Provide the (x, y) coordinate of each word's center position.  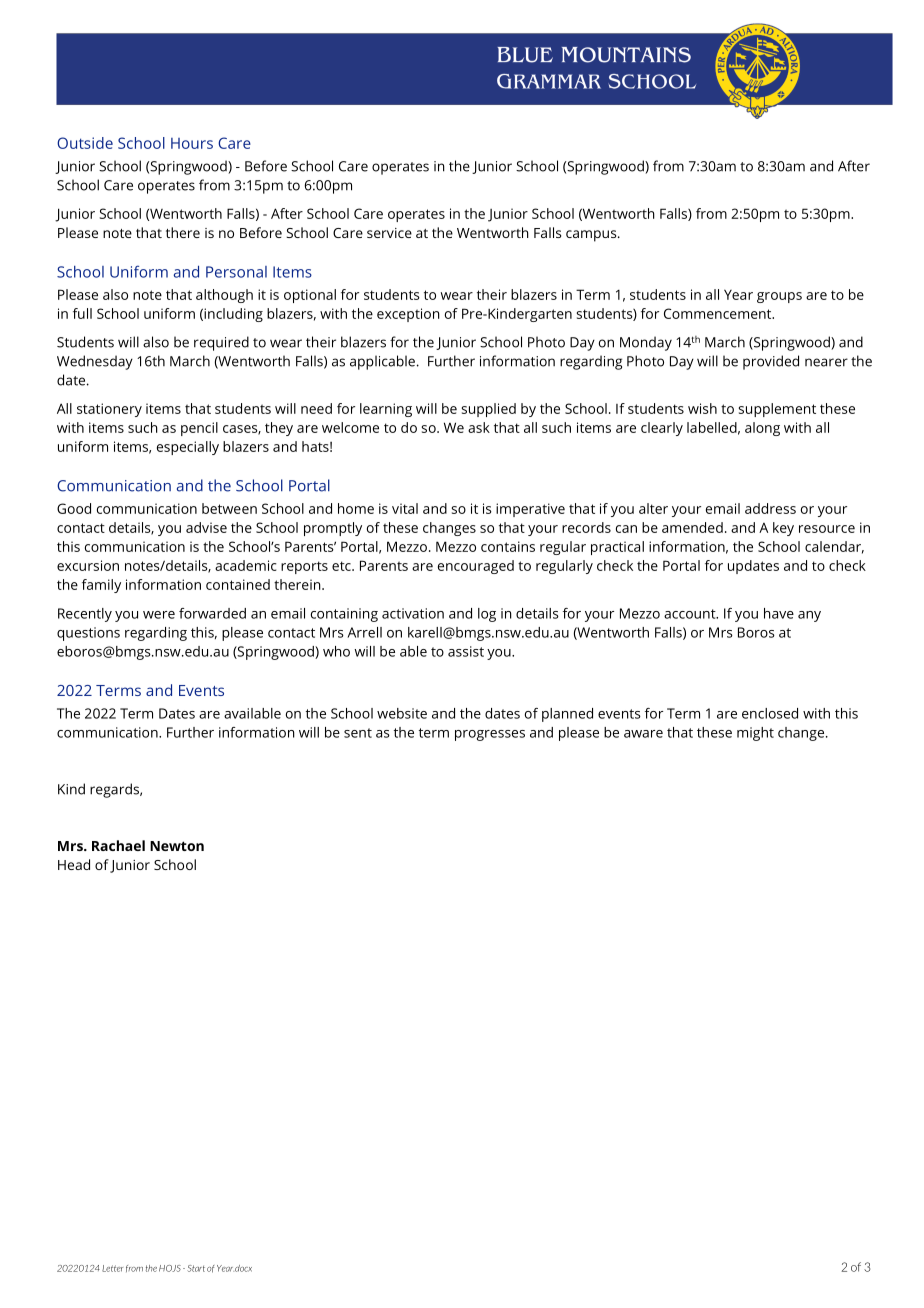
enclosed (770, 713)
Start (196, 1268)
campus (592, 236)
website (402, 713)
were (159, 615)
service (389, 233)
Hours (192, 143)
